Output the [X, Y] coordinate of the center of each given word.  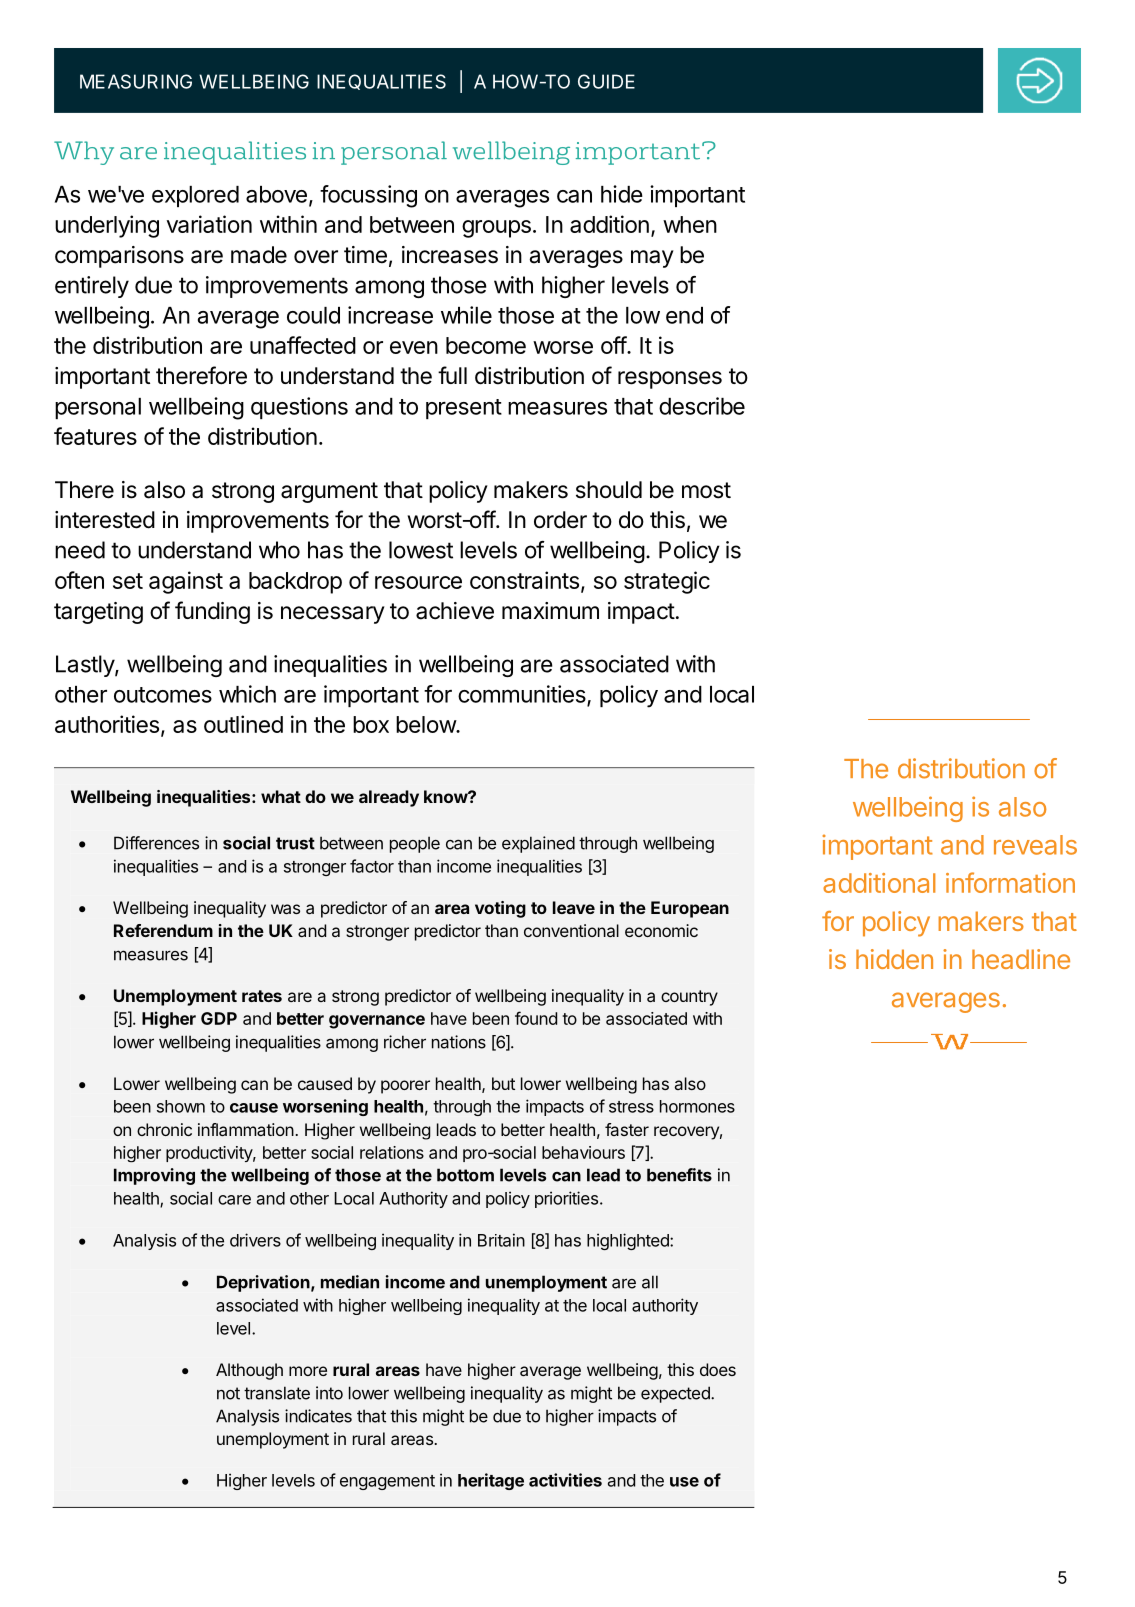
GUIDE [606, 81]
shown [181, 1106]
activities [565, 1480]
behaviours [583, 1152]
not [228, 1393]
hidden [894, 959]
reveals [1035, 845]
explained [538, 844]
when [690, 224]
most [706, 490]
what [281, 796]
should [609, 490]
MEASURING [136, 81]
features [95, 436]
